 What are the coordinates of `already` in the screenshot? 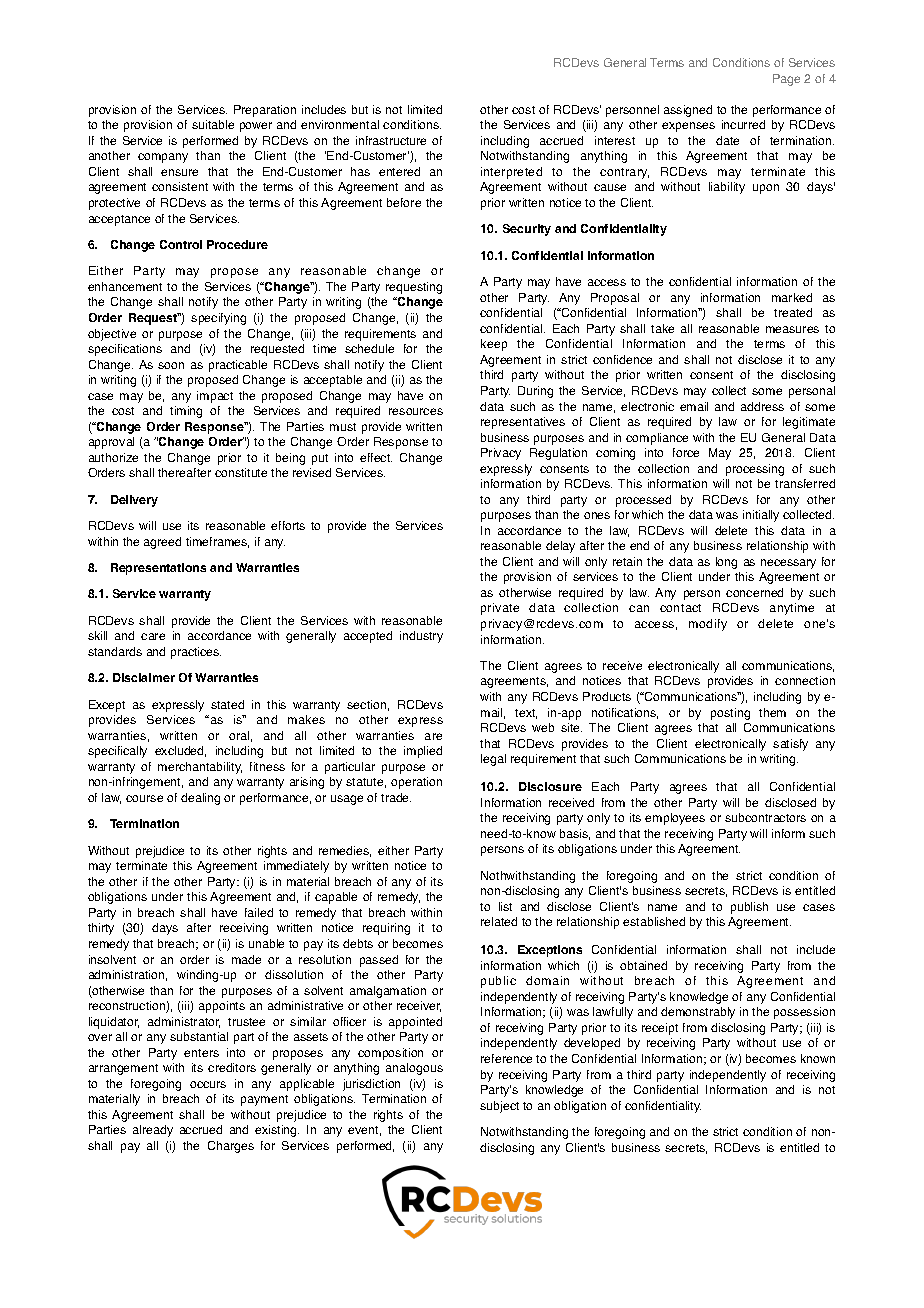 It's located at (153, 1131).
